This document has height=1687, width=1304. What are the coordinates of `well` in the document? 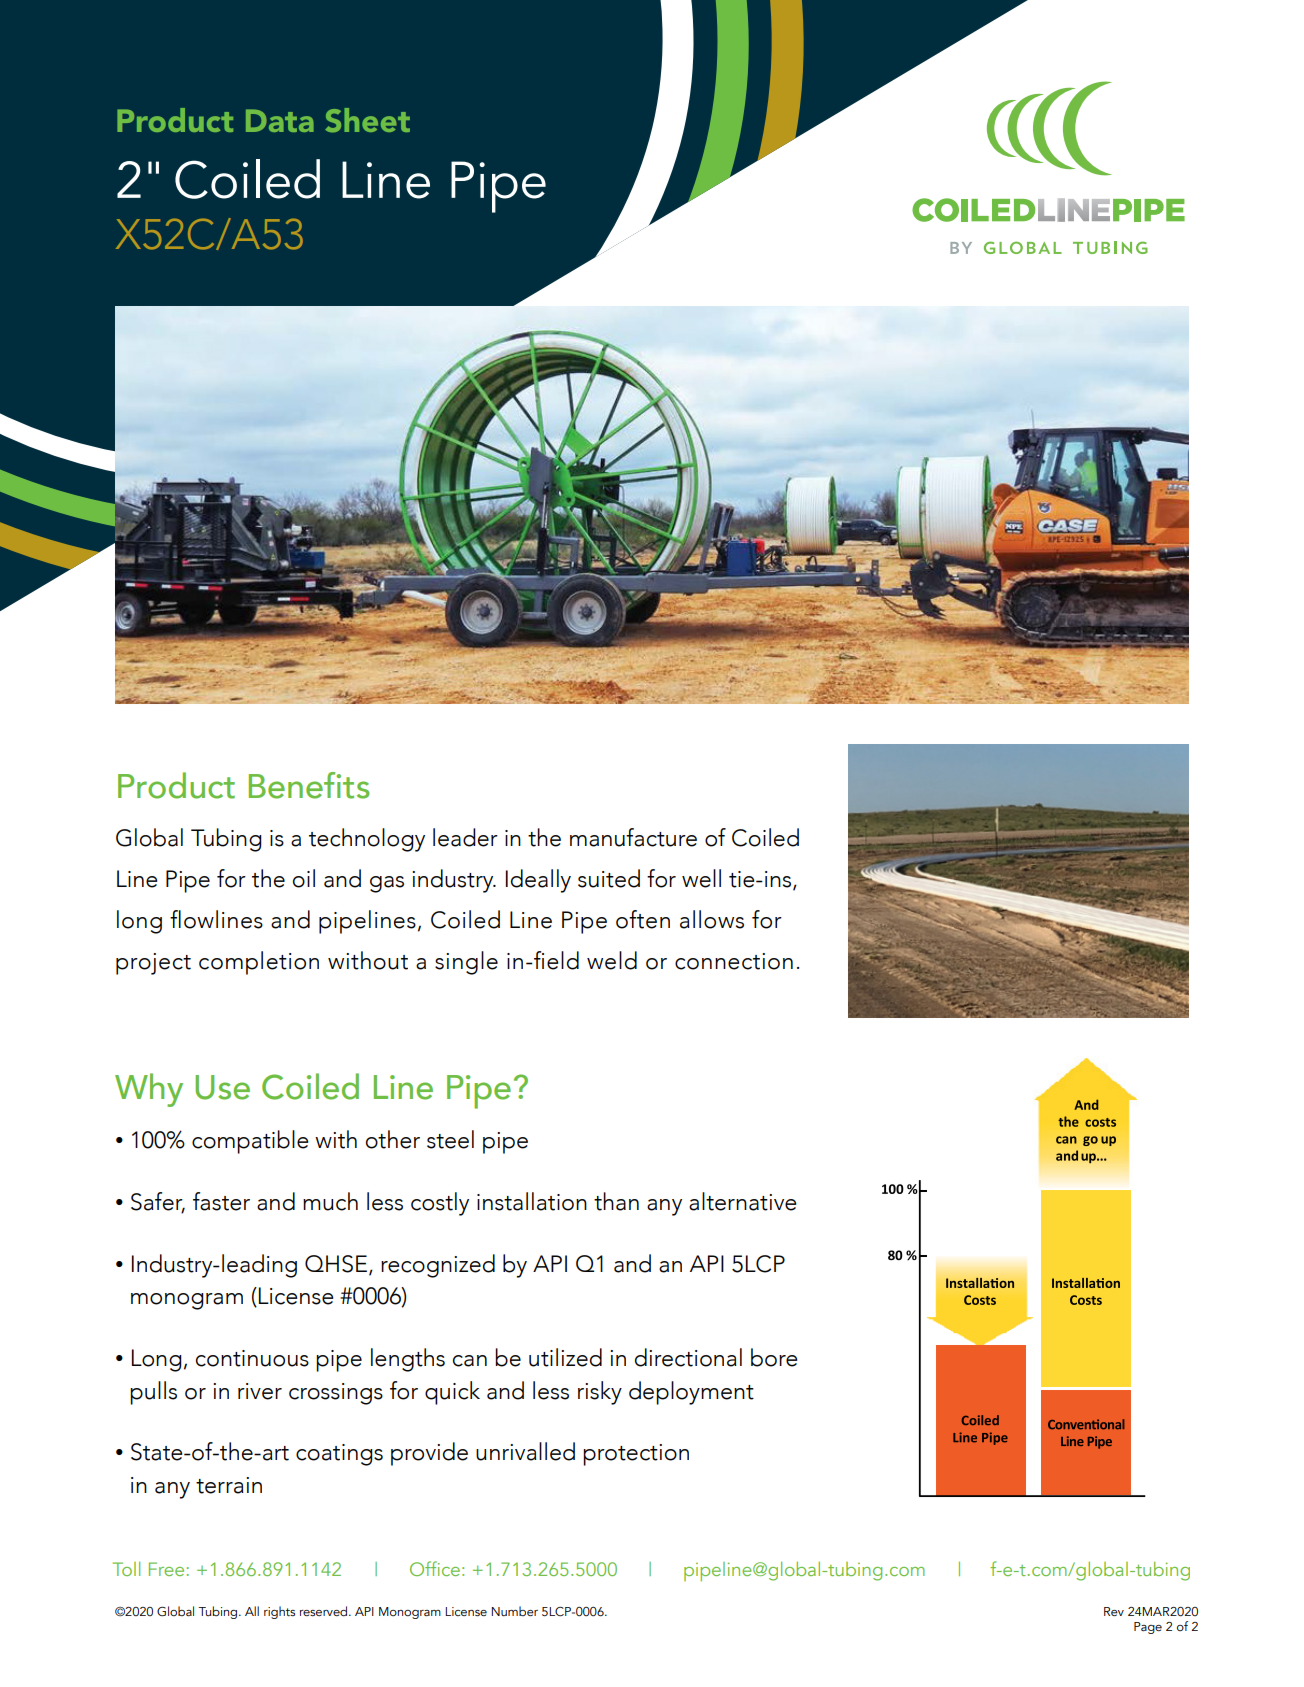 It's located at (701, 878).
